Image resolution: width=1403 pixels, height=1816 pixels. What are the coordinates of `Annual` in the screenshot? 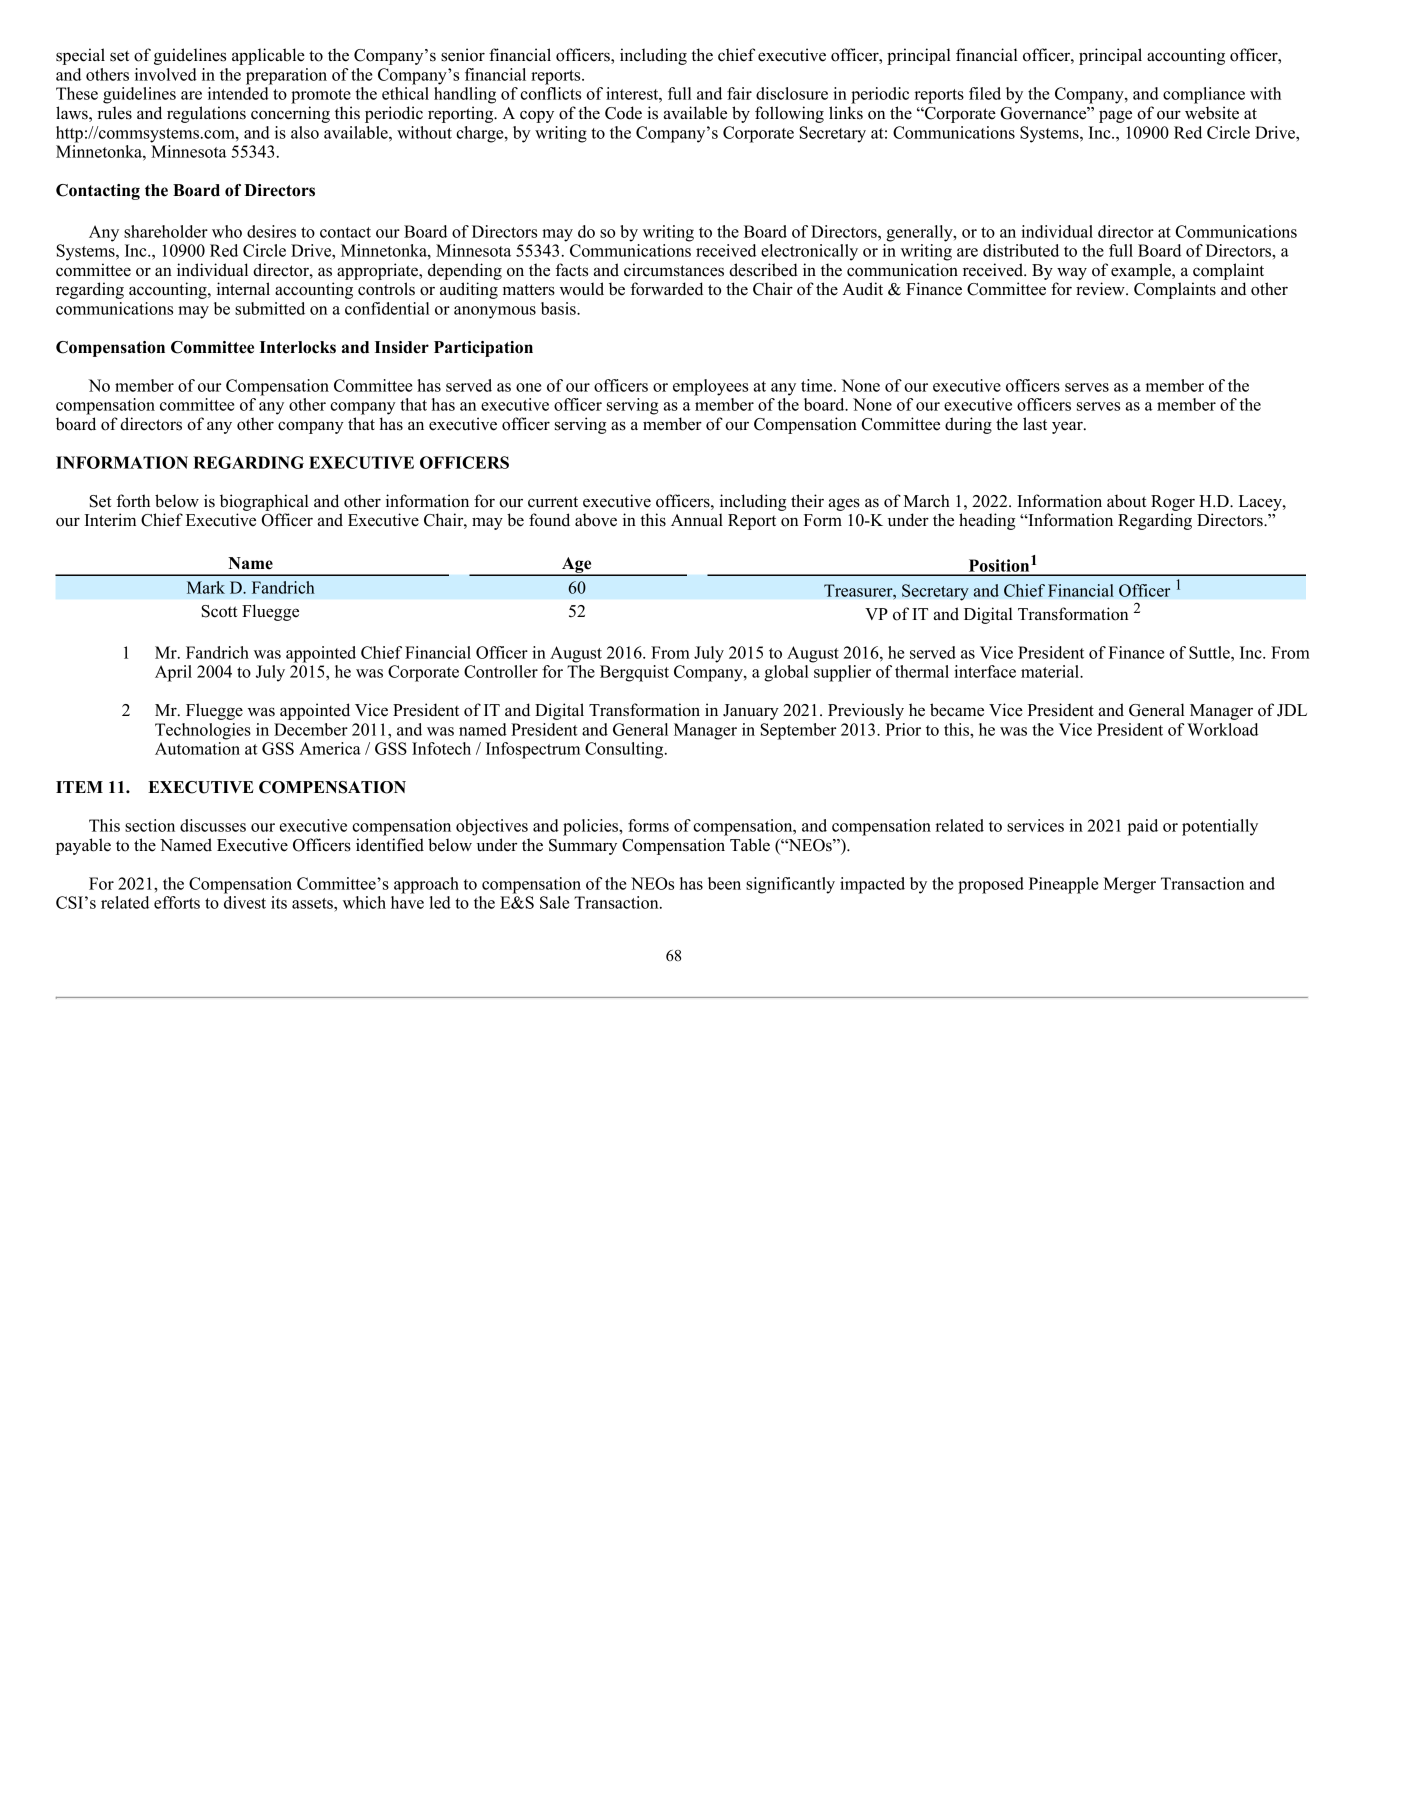 It's located at (697, 520).
